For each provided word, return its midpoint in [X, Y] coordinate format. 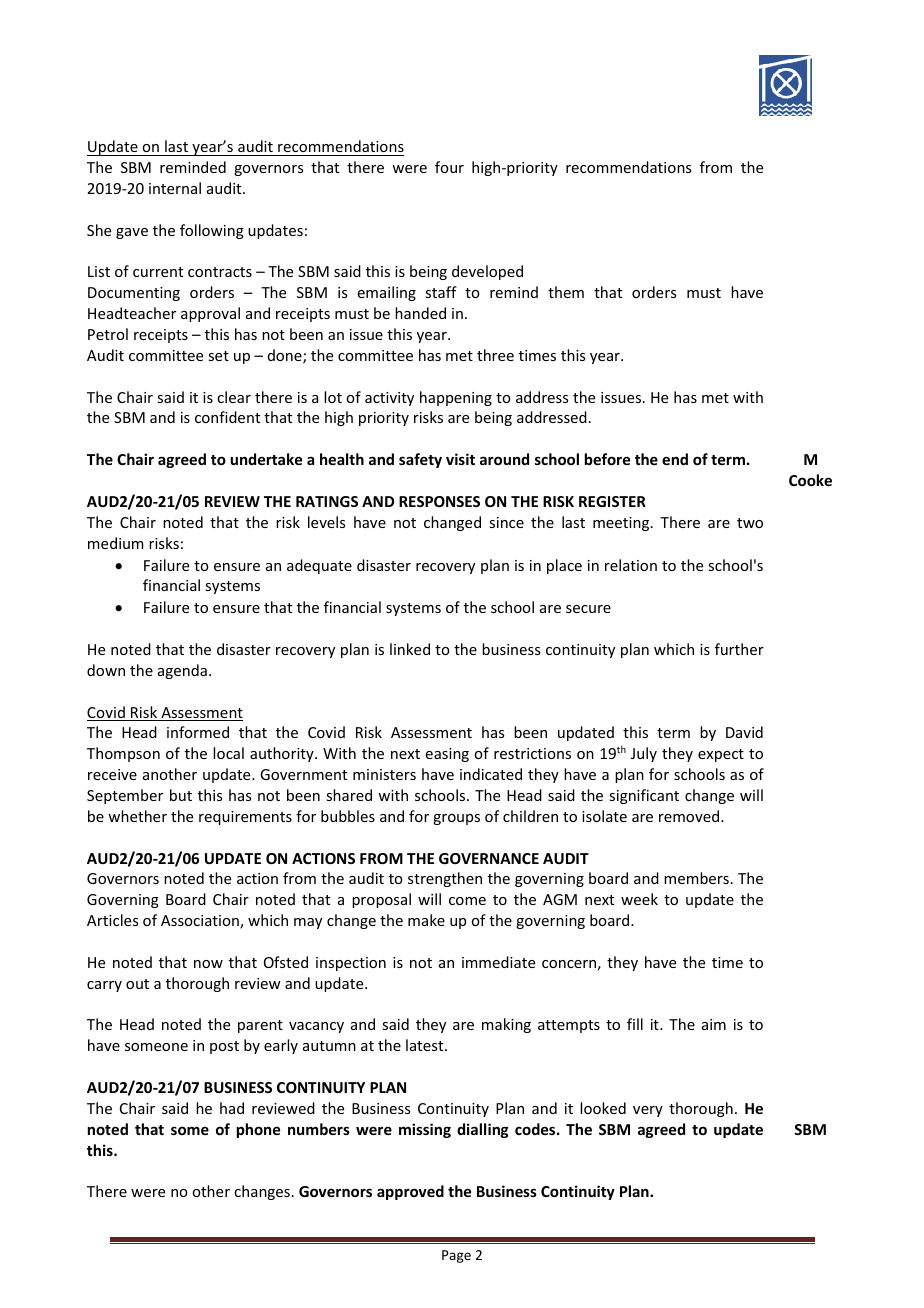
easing [447, 755]
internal [175, 188]
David [744, 732]
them [566, 292]
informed [198, 732]
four [449, 167]
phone [258, 1130]
